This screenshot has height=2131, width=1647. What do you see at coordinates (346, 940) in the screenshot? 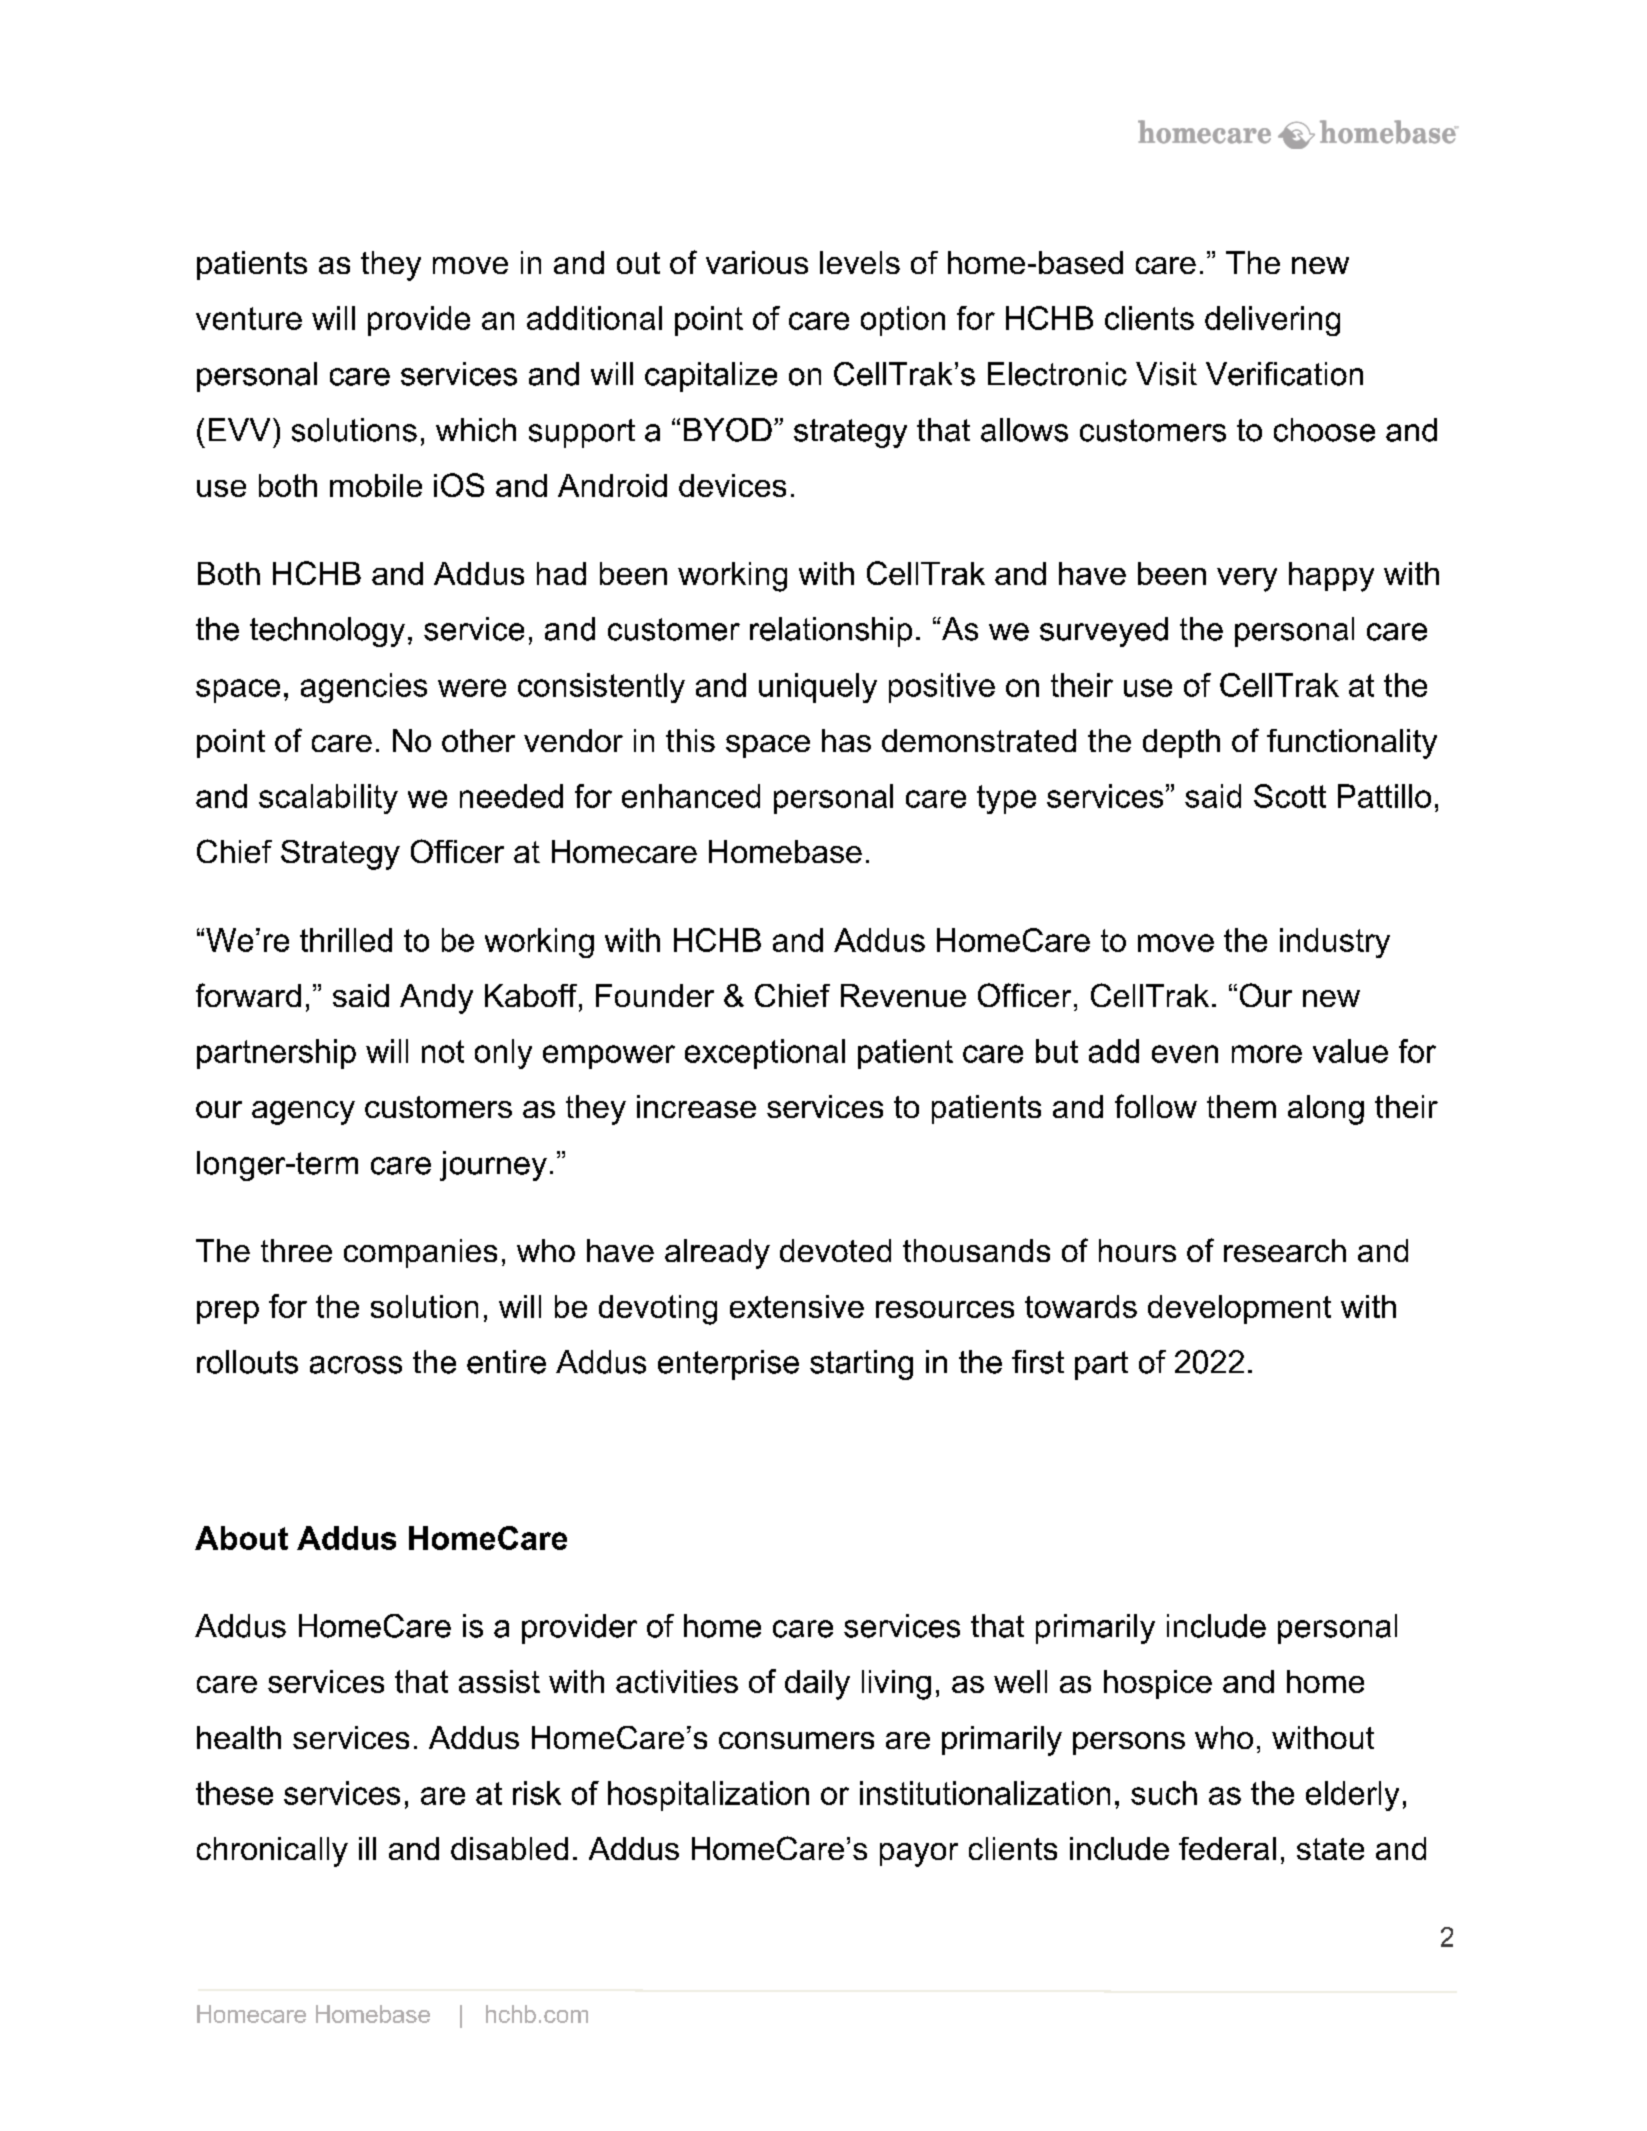
I see `thrilled` at bounding box center [346, 940].
